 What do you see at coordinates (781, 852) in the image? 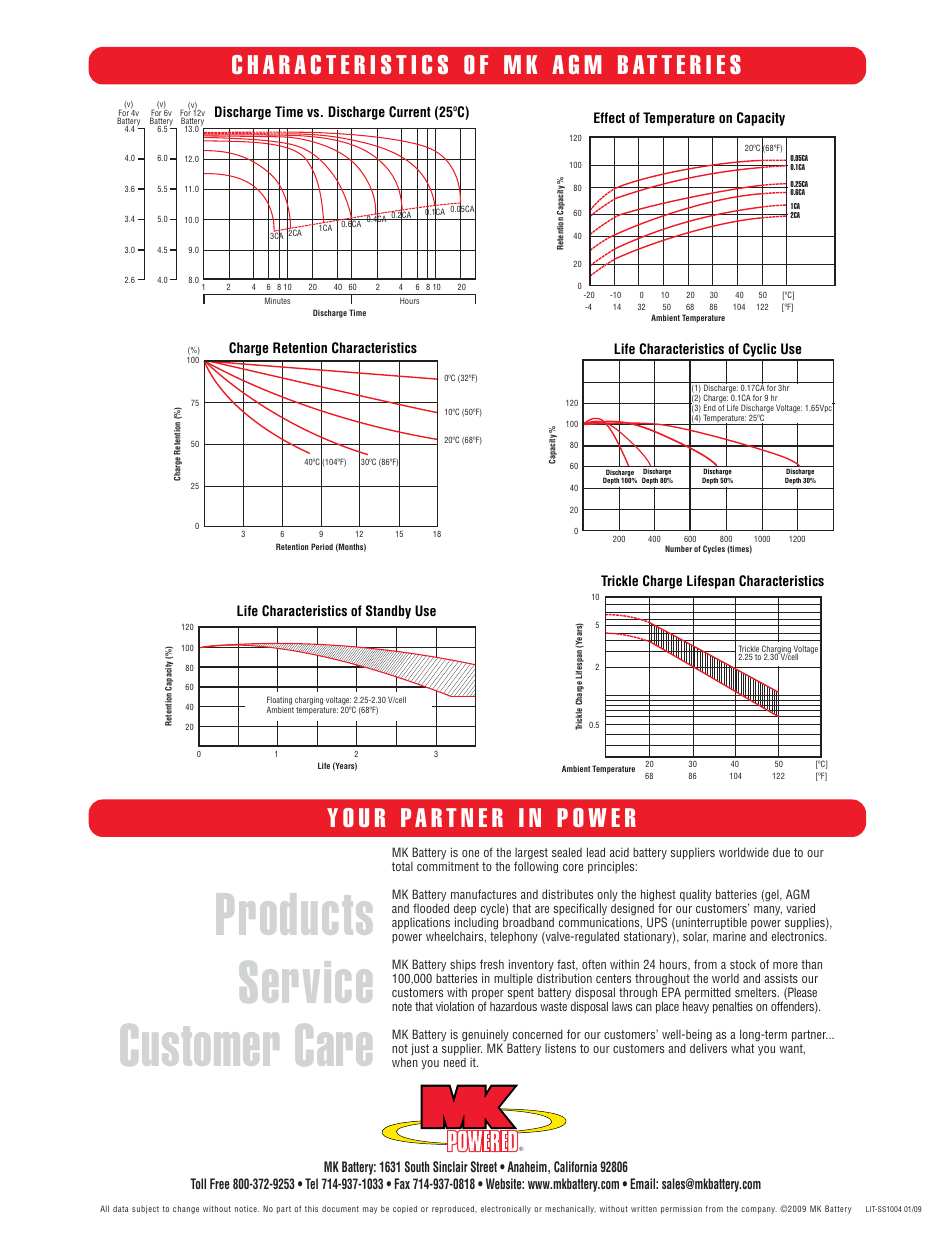
I see `due` at bounding box center [781, 852].
